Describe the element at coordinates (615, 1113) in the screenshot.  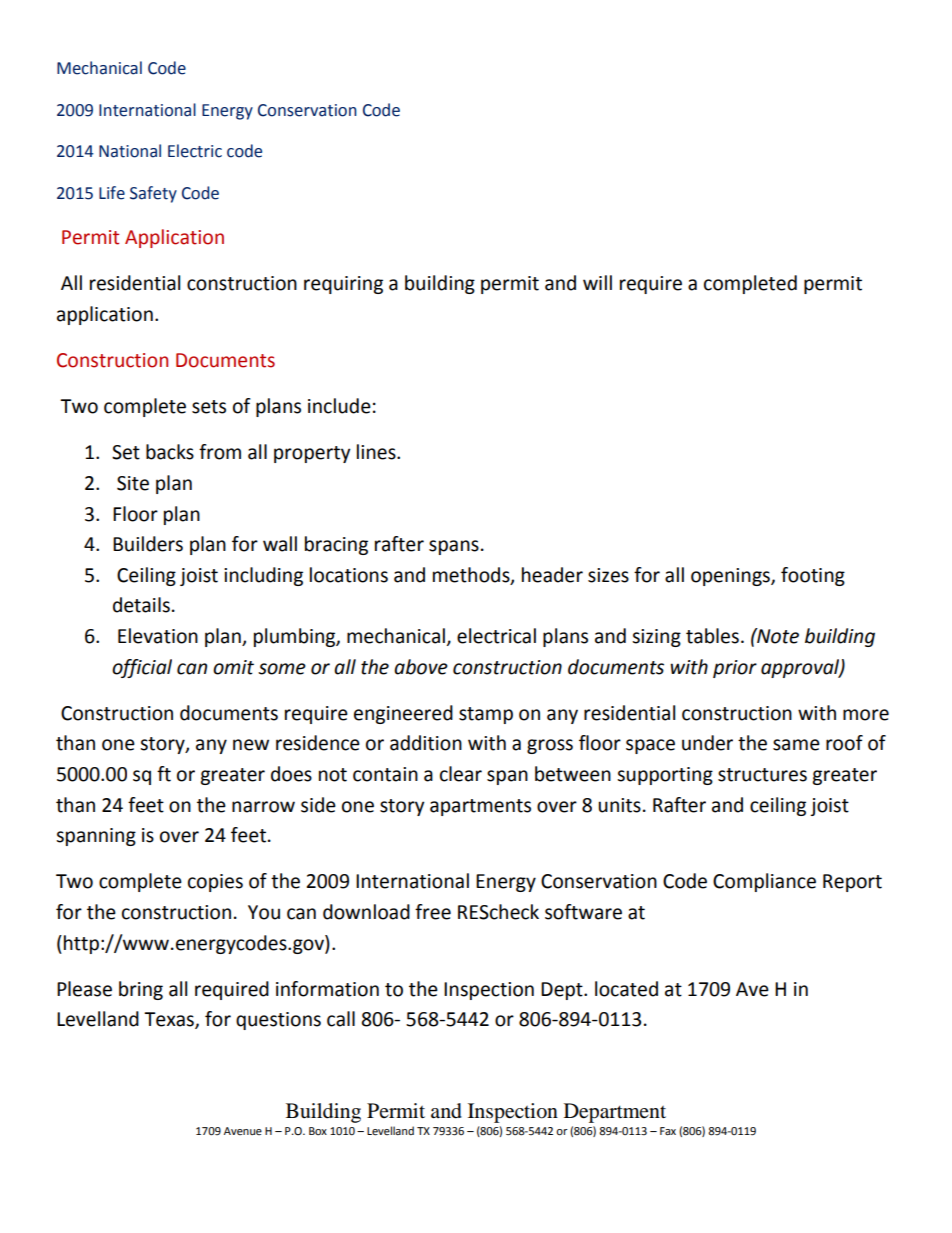
I see `Department` at that location.
